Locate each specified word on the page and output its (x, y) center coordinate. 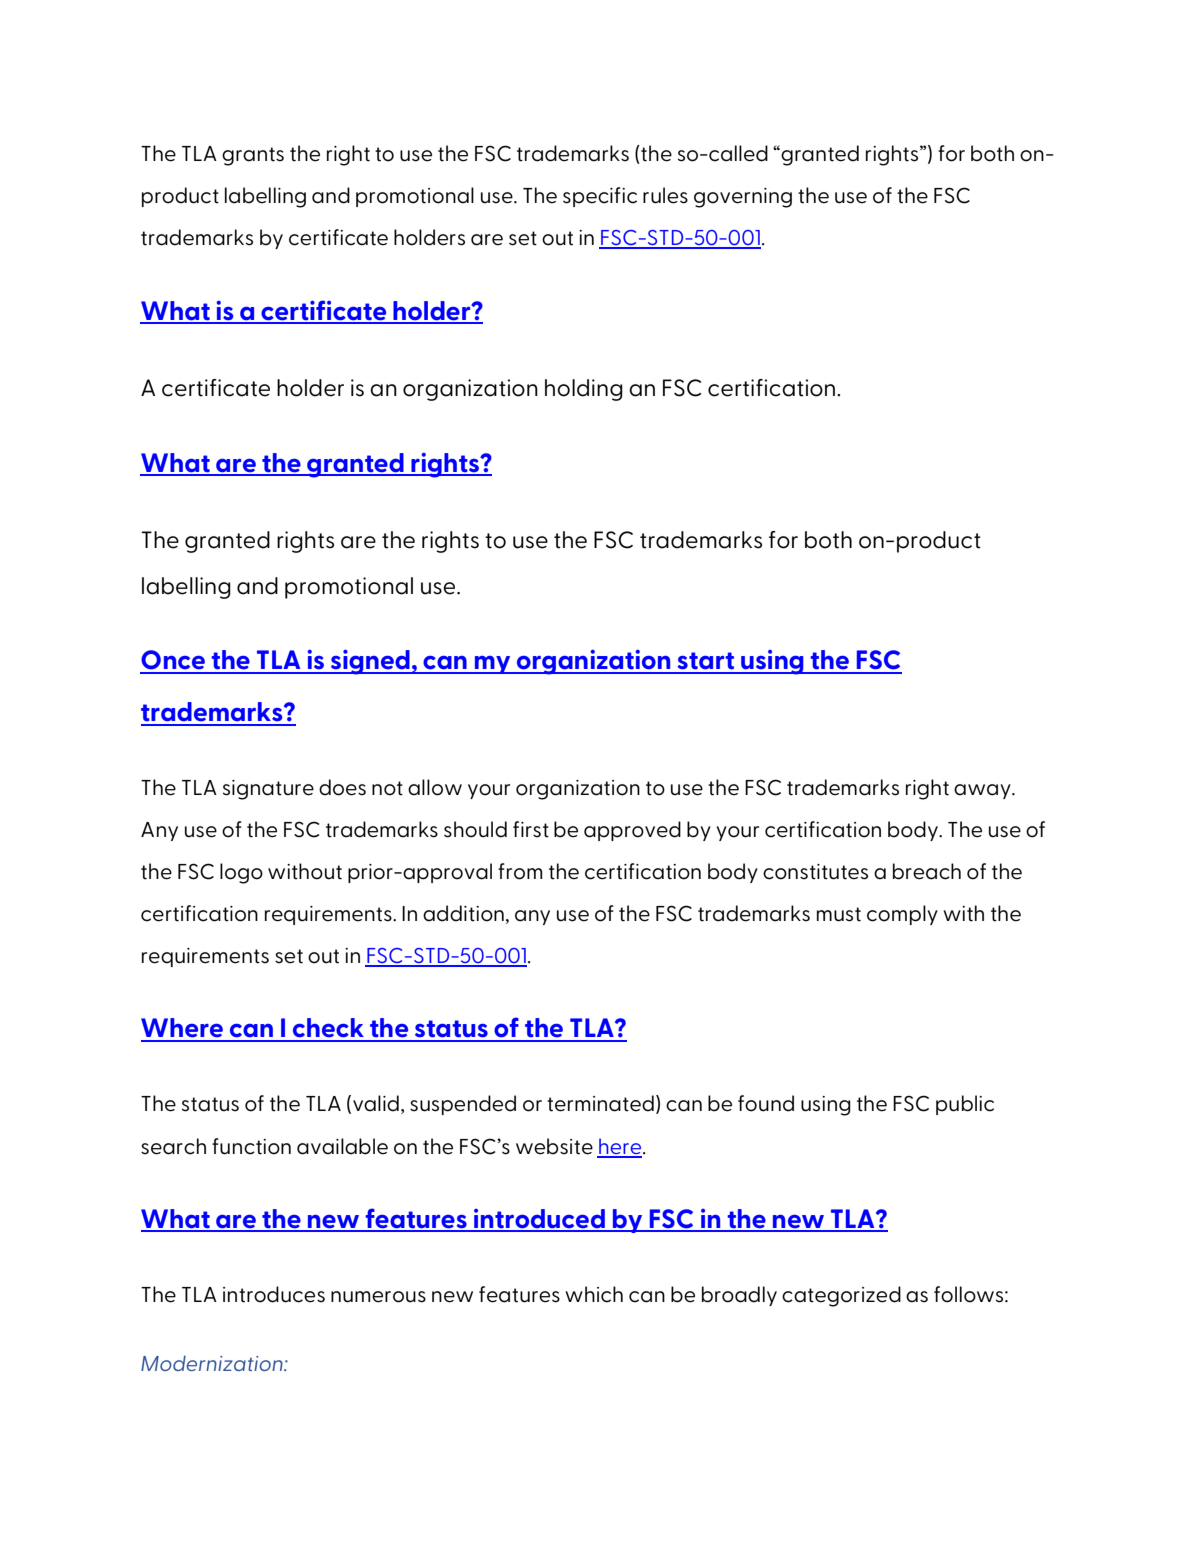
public (965, 1105)
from (520, 871)
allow (435, 787)
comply (902, 915)
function (251, 1146)
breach (927, 871)
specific (600, 197)
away (983, 791)
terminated (600, 1103)
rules (665, 195)
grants (253, 156)
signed (370, 662)
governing (743, 198)
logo (241, 873)
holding (584, 390)
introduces (274, 1294)
